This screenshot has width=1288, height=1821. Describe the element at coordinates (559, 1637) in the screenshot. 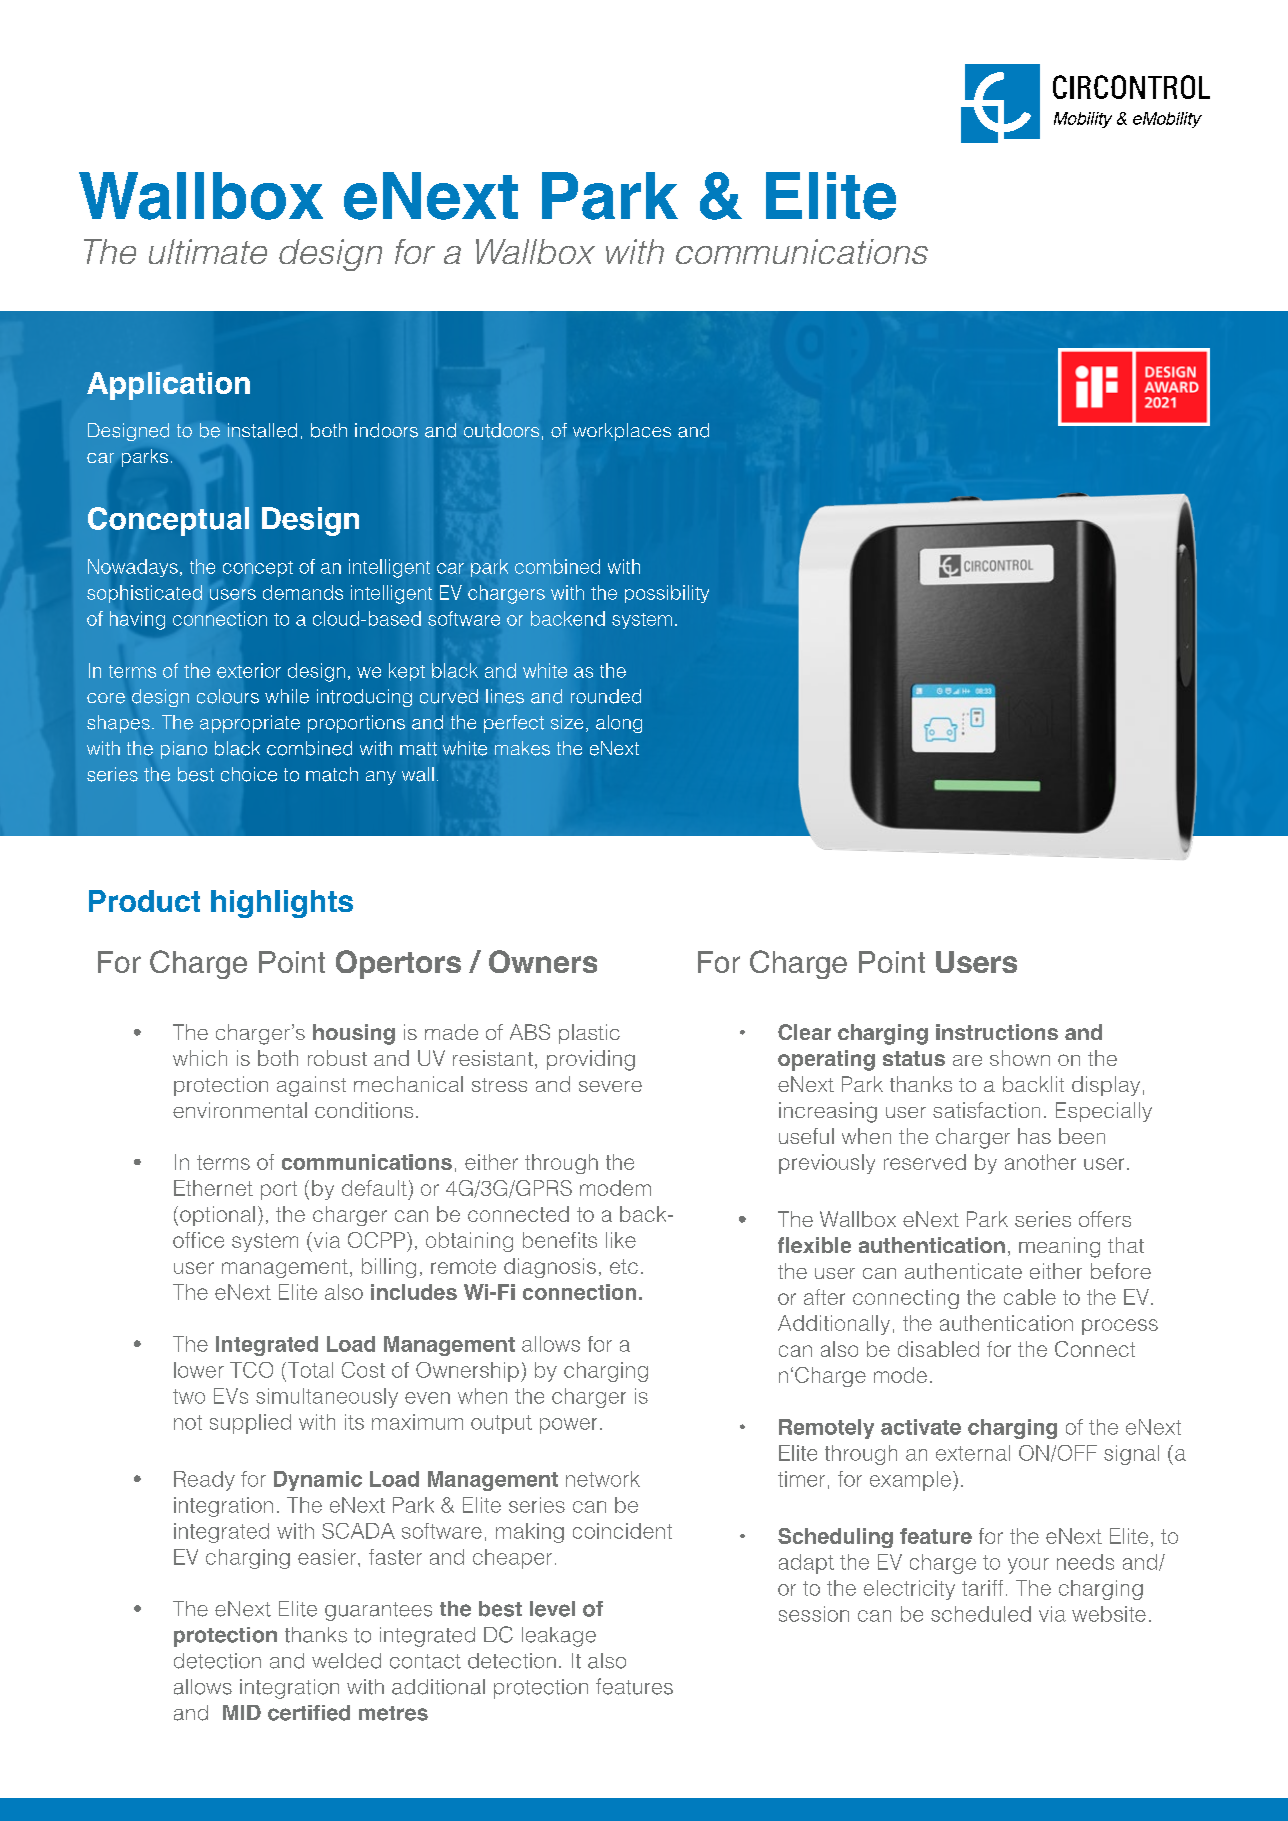

I see `leakage` at that location.
